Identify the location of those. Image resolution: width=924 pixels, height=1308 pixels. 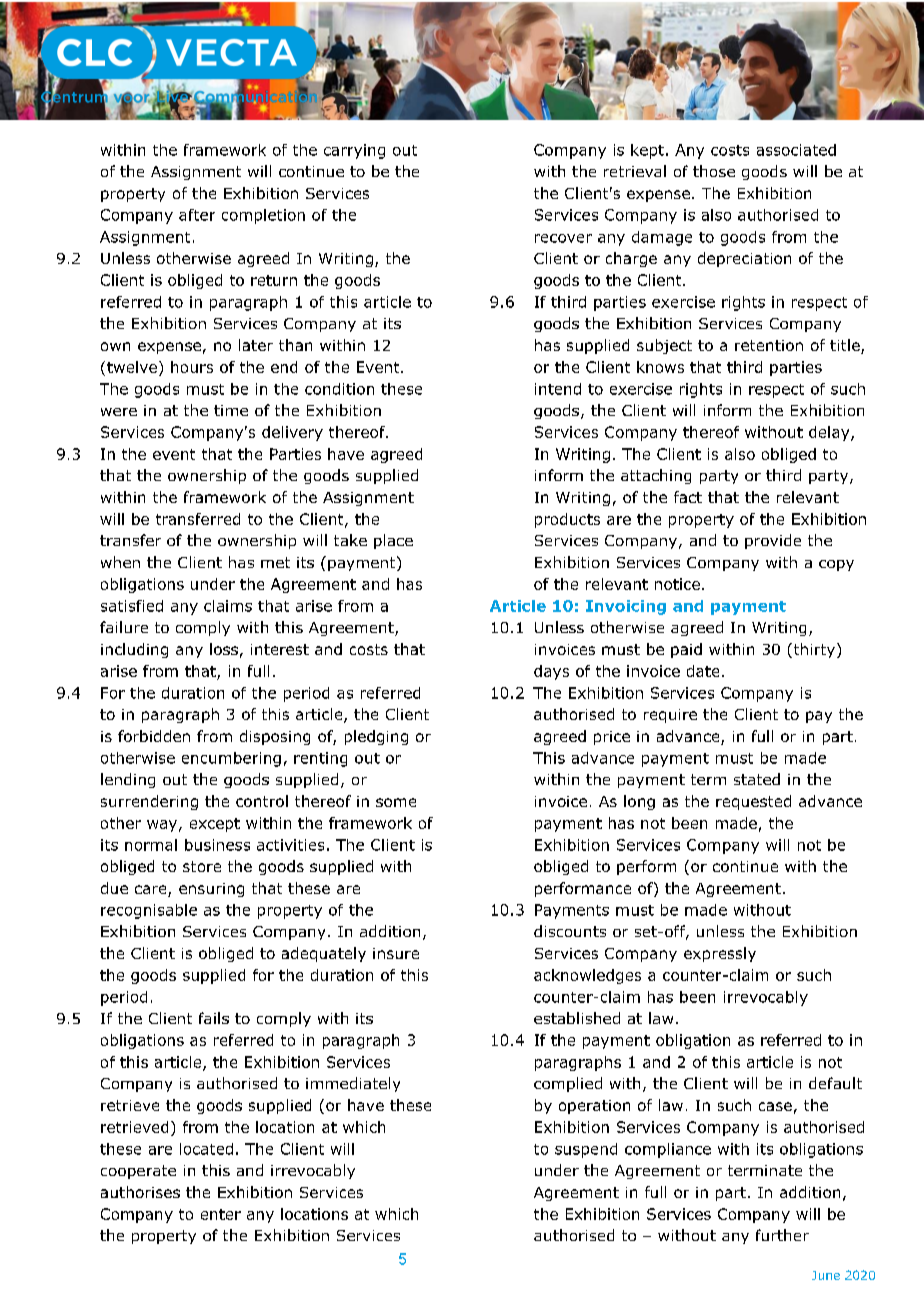
(714, 171).
